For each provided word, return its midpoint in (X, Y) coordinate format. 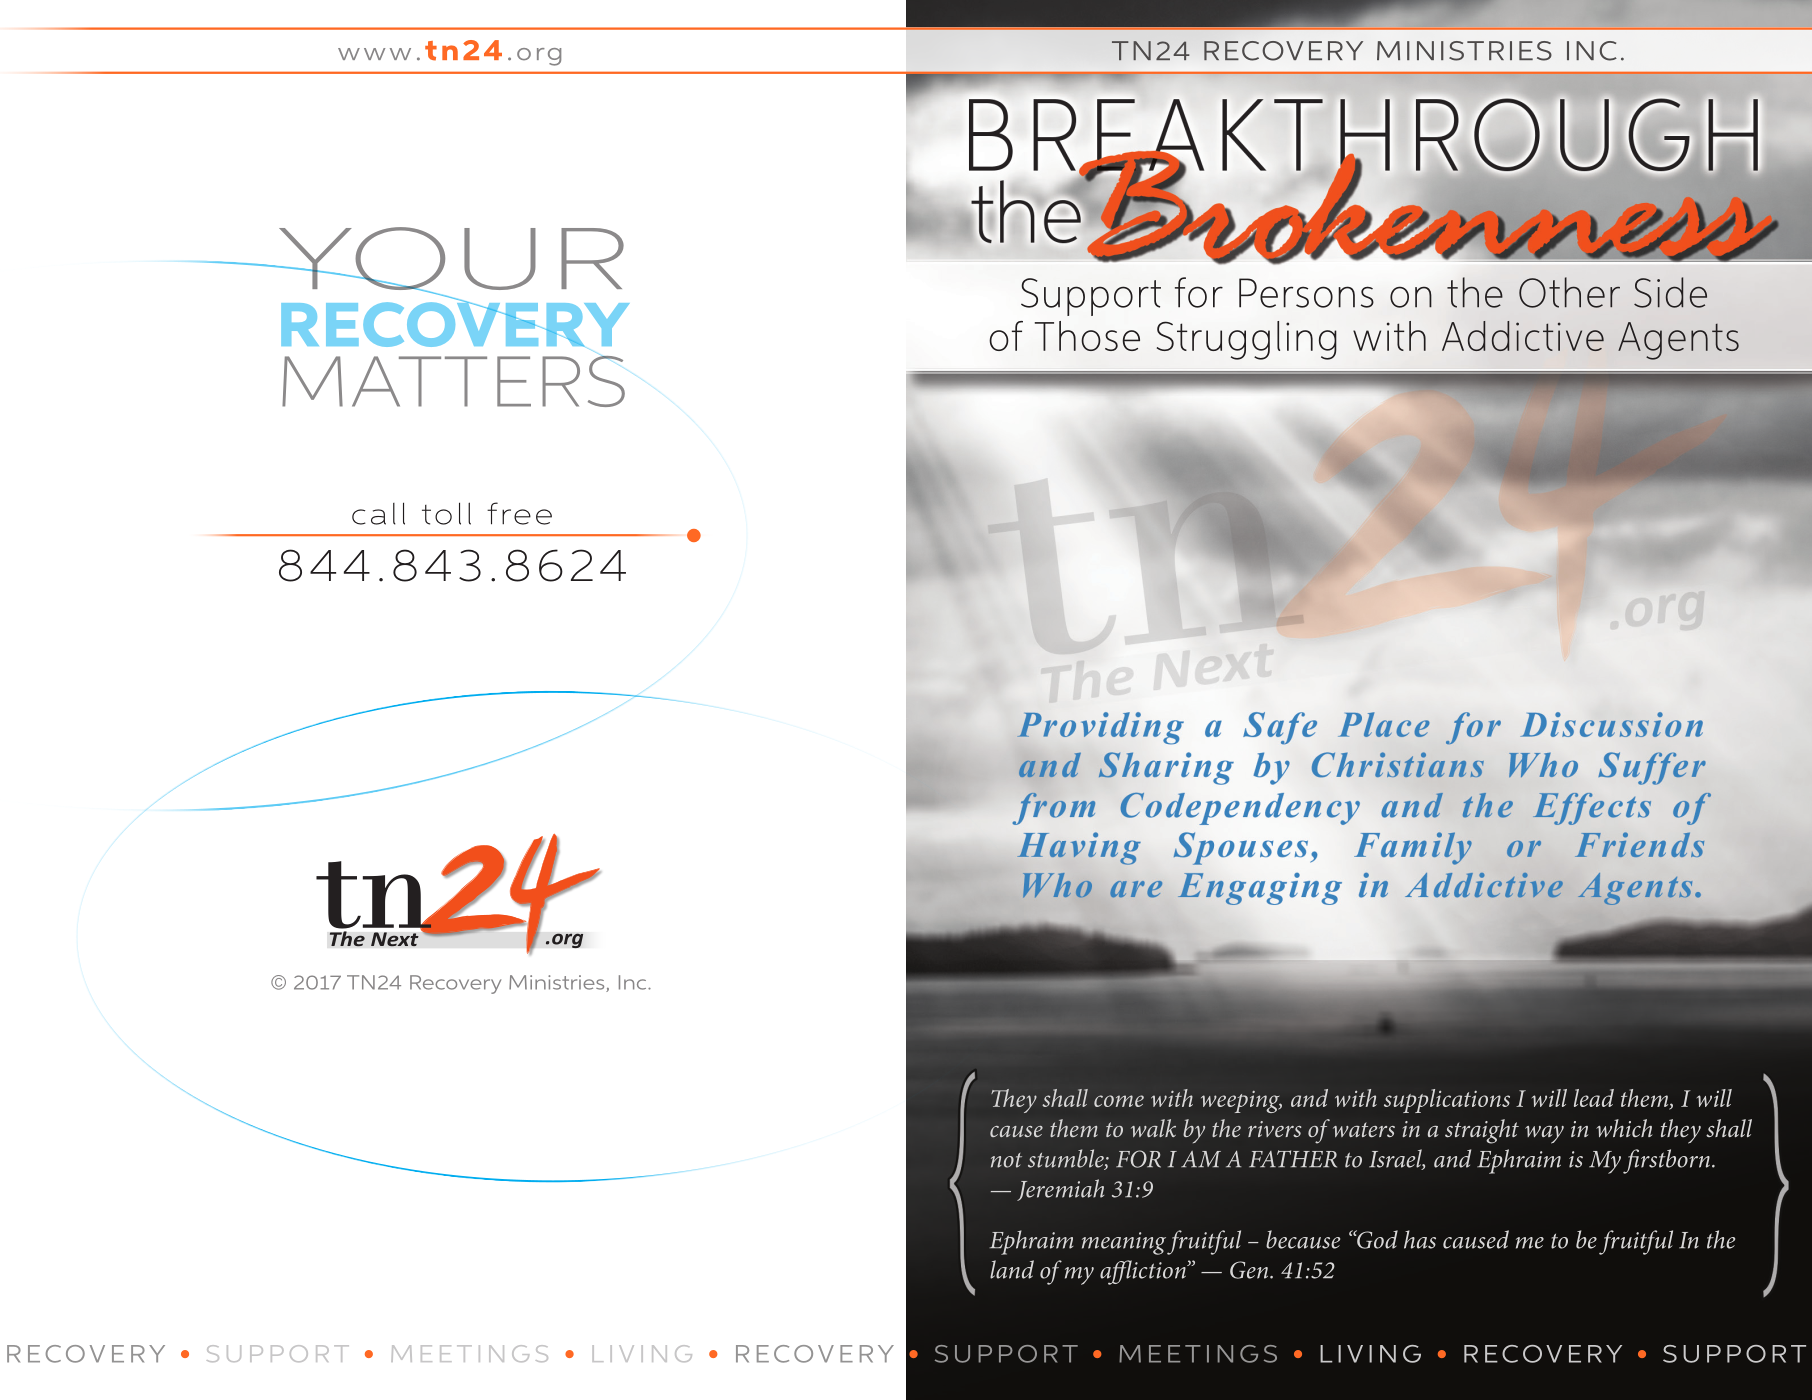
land (1012, 1269)
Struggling (1247, 340)
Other (1569, 292)
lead (1594, 1098)
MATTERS (453, 381)
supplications (1447, 1101)
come (1119, 1101)
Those (1087, 336)
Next (395, 939)
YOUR (450, 260)
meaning (1124, 1243)
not (1006, 1160)
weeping (1241, 1102)
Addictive (1523, 336)
